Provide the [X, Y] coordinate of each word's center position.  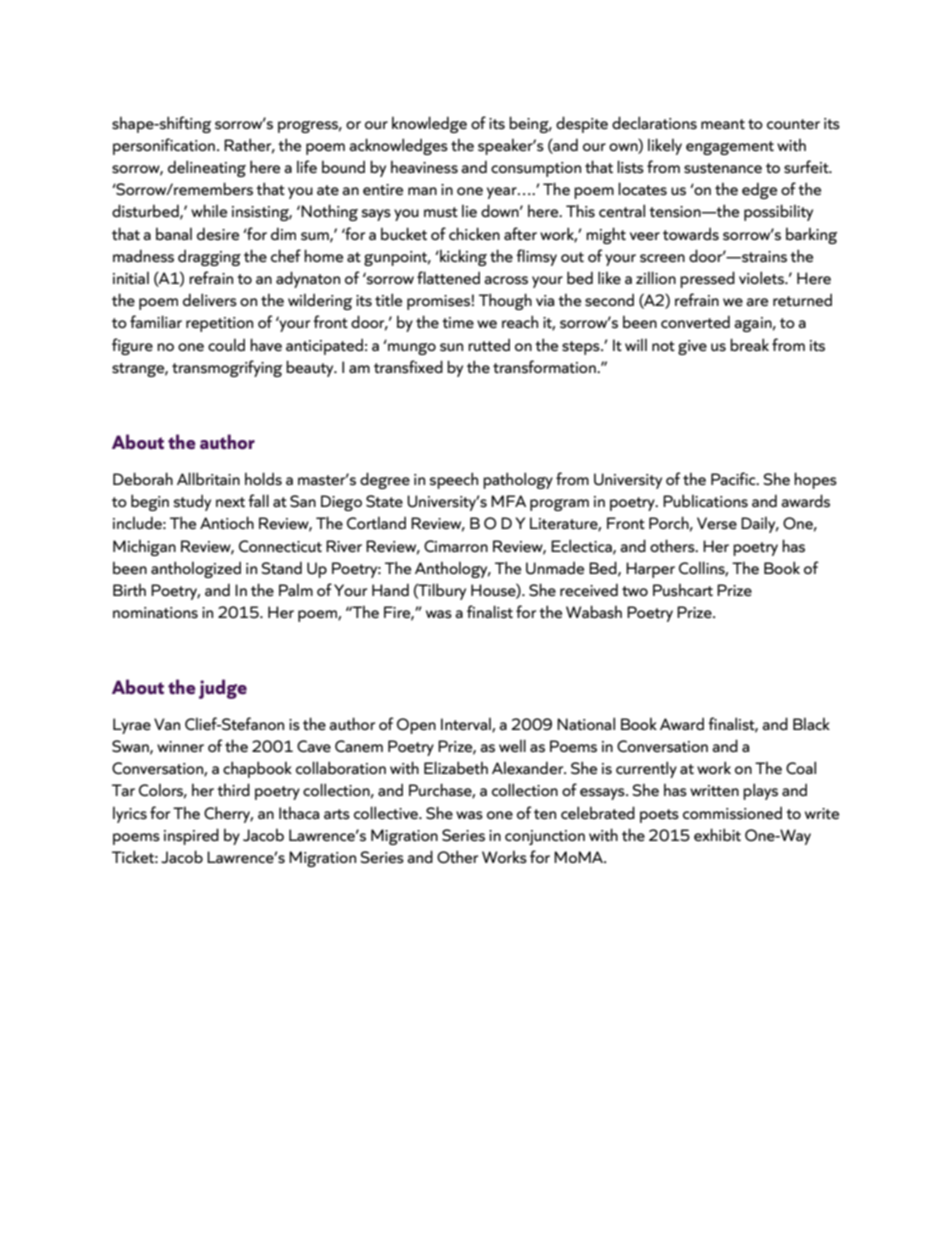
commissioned [732, 813]
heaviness [424, 167]
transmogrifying [227, 368]
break [749, 345]
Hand [390, 590]
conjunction [545, 837]
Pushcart [683, 590]
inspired [191, 836]
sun [451, 347]
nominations [155, 613]
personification [164, 146]
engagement [730, 148]
